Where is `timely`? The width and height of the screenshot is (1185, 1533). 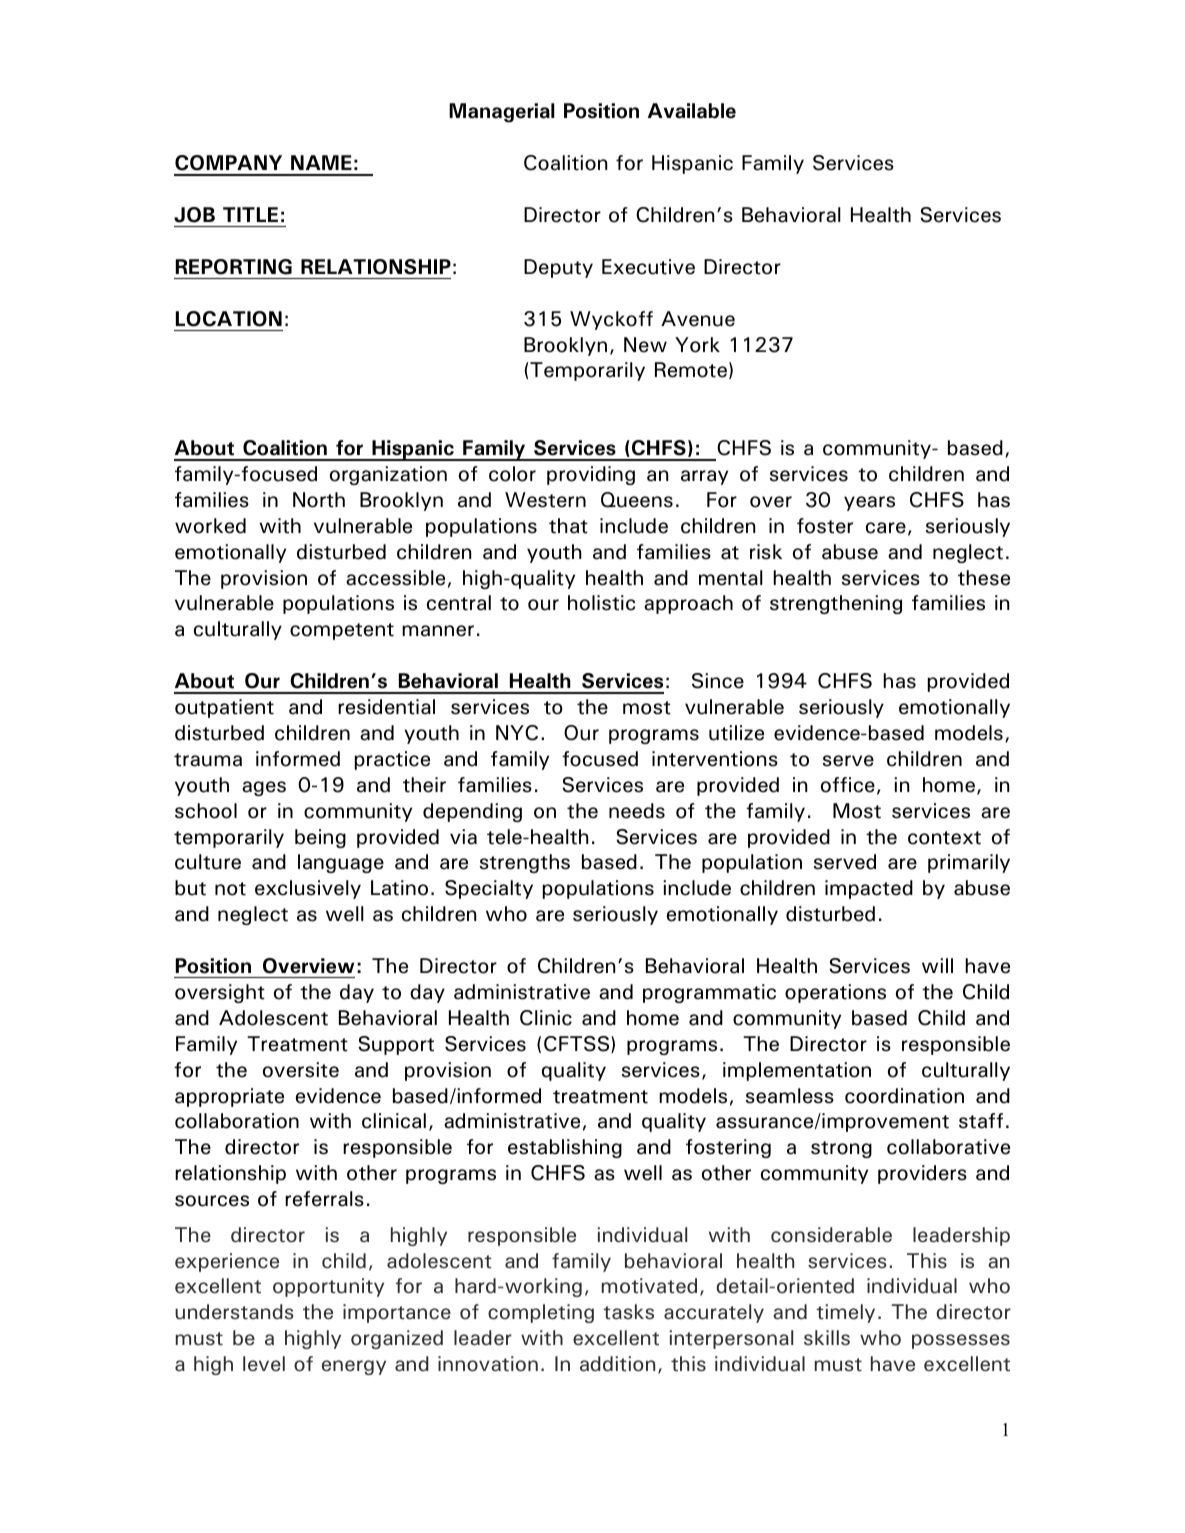 timely is located at coordinates (845, 1313).
